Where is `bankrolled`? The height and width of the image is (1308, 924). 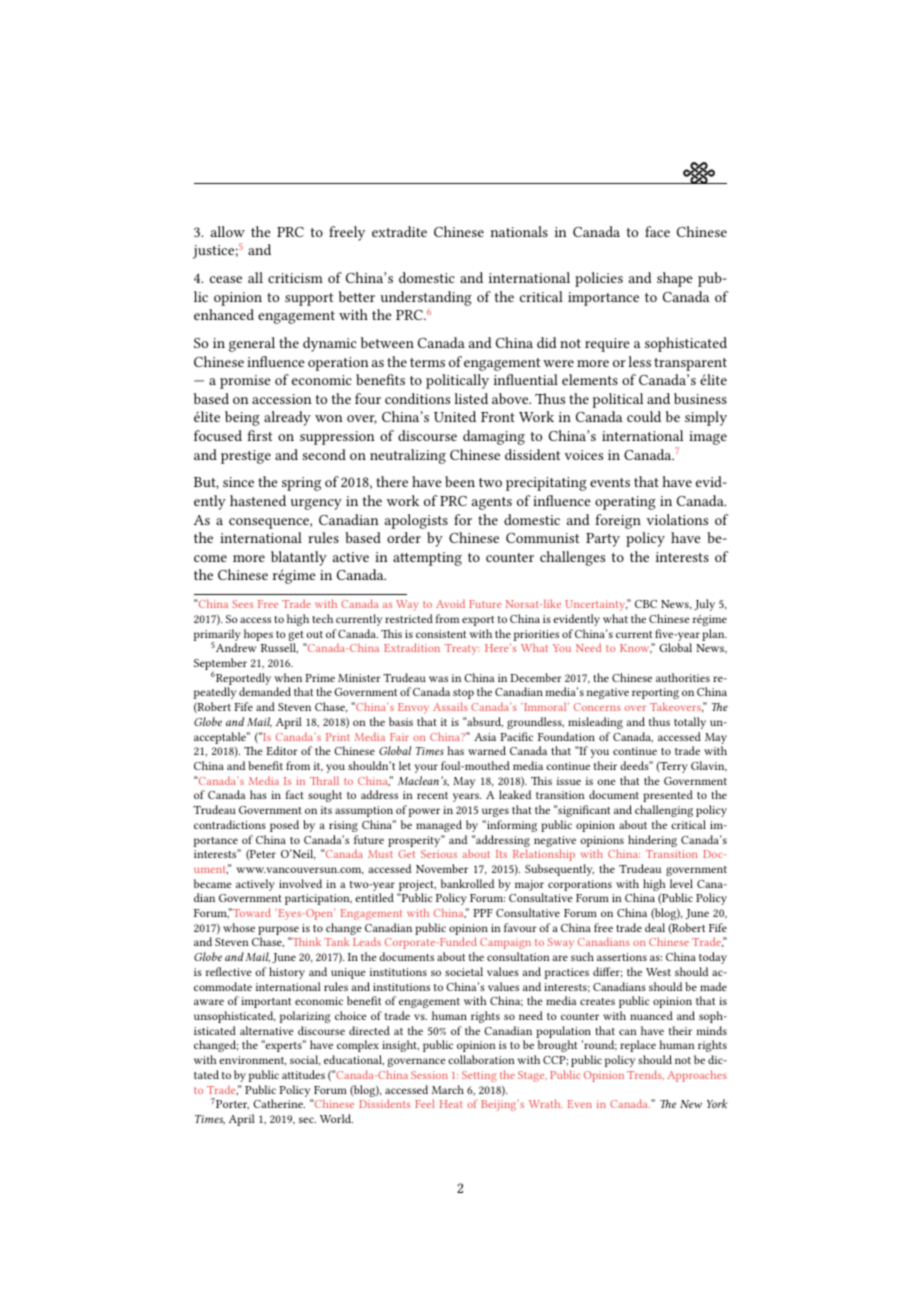
bankrolled is located at coordinates (467, 883).
